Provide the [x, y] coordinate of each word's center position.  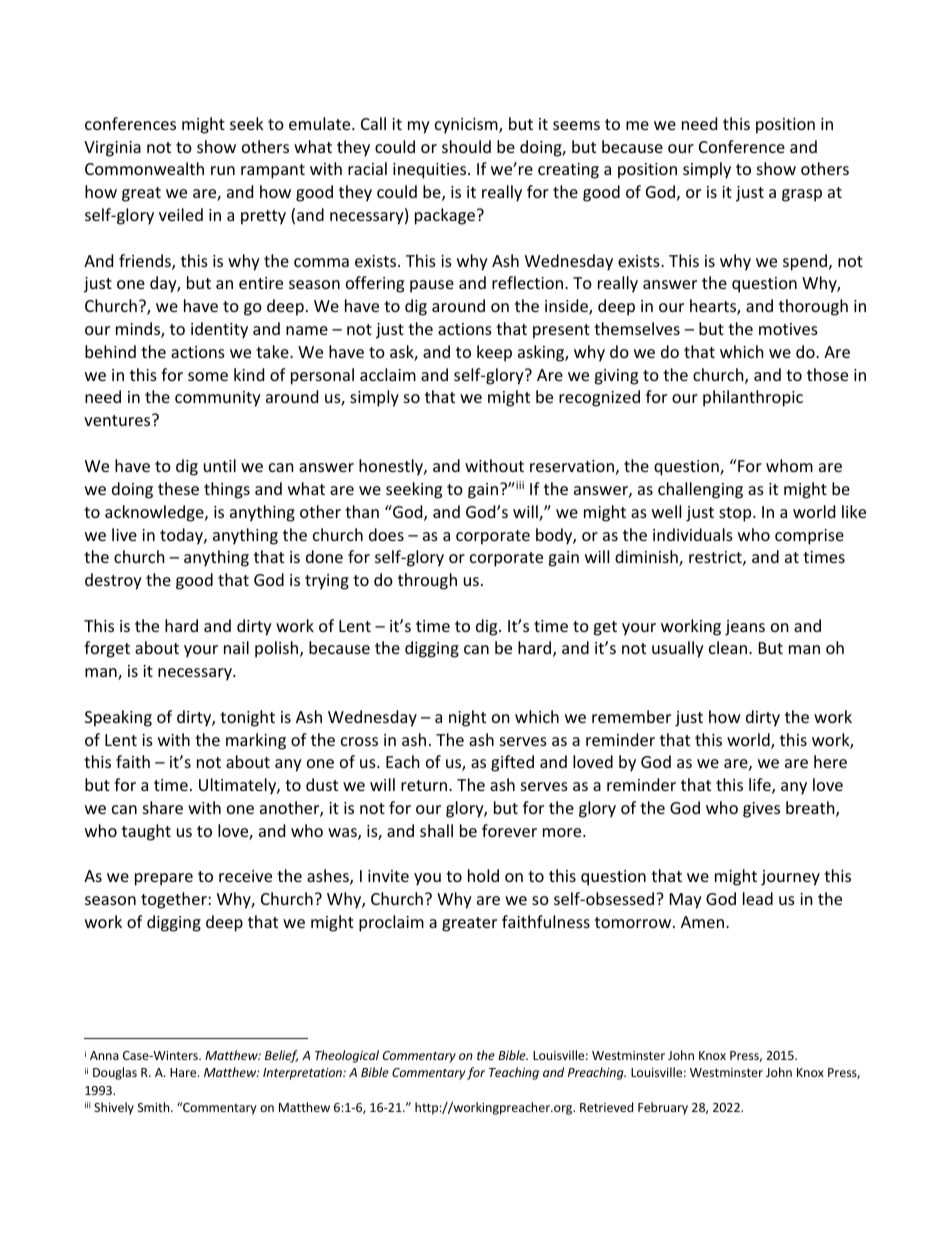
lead [758, 898]
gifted [512, 763]
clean [728, 647]
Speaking [118, 718]
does [386, 534]
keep [494, 353]
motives [788, 329]
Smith [155, 1107]
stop [736, 514]
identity [219, 330]
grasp [802, 195]
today [182, 536]
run [223, 170]
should [466, 146]
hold [483, 875]
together [175, 900]
